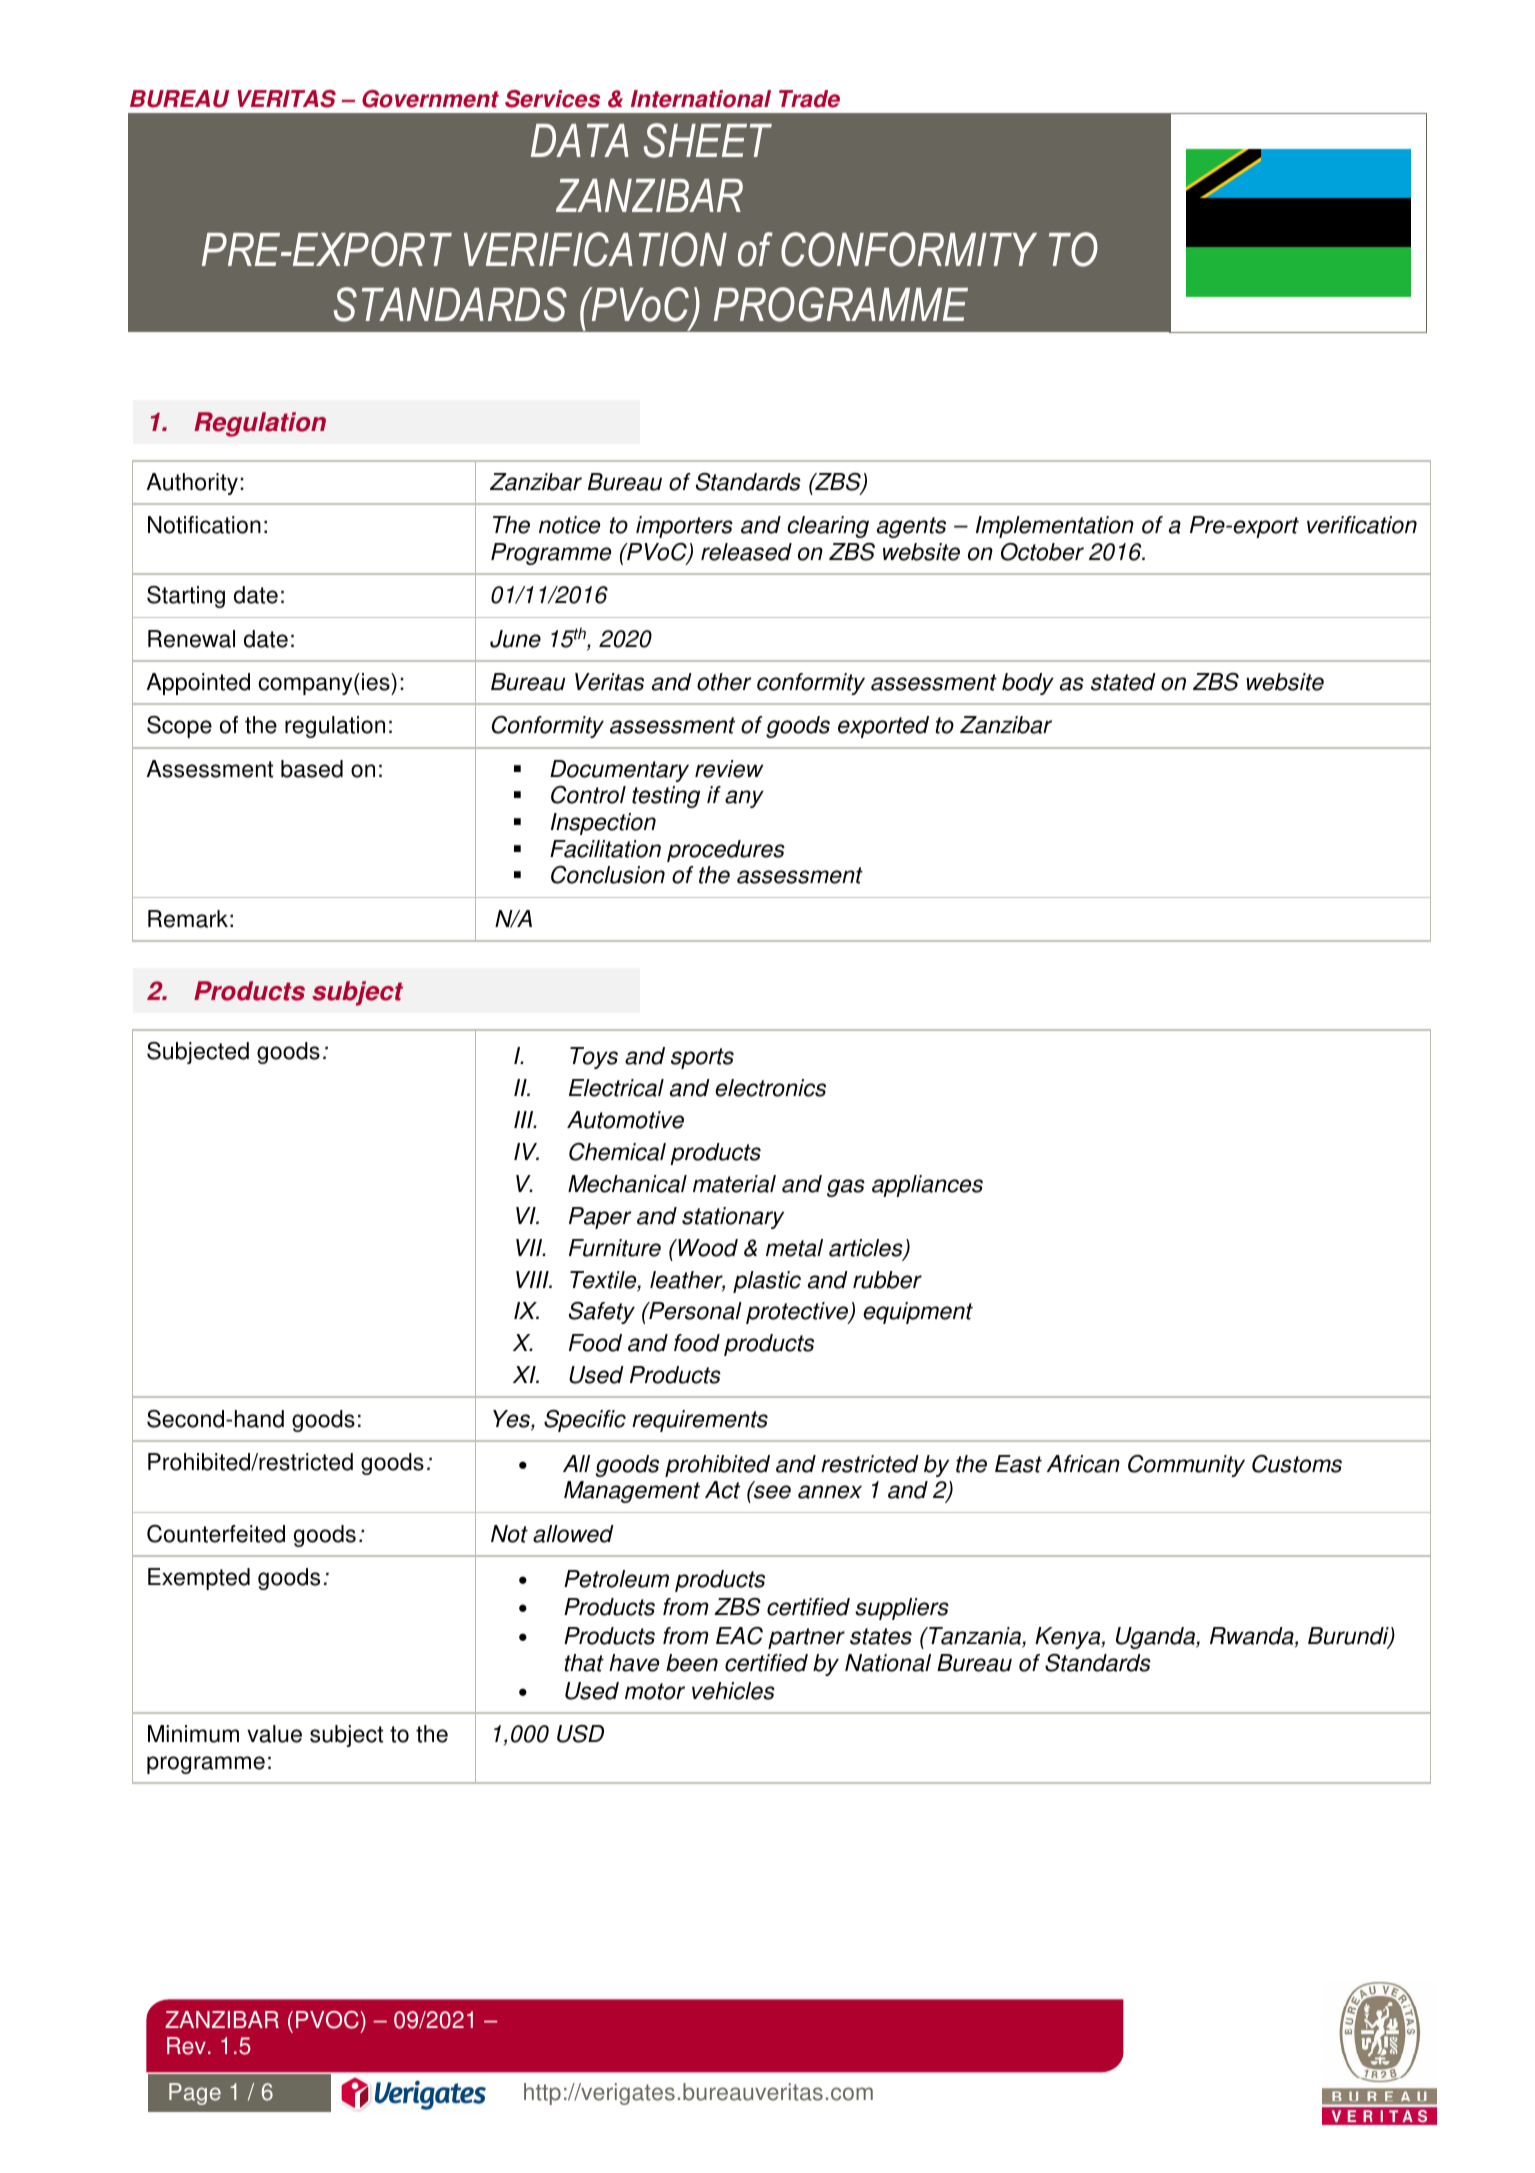 The height and width of the screenshot is (2173, 1535). I want to click on Kenya, so click(1069, 1638).
